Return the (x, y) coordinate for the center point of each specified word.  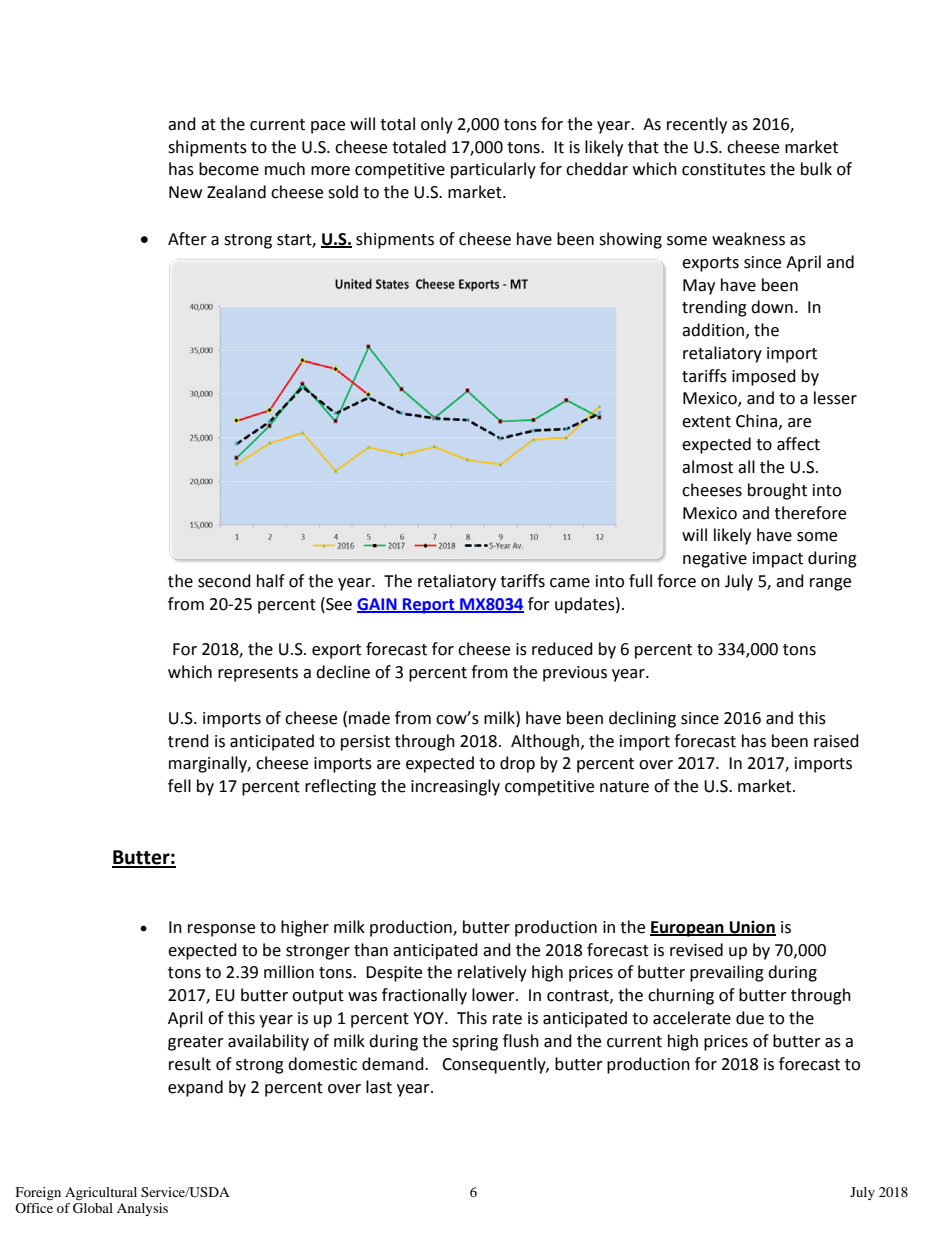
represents (258, 674)
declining (642, 719)
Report (429, 606)
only (437, 125)
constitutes (724, 169)
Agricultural (101, 1194)
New (185, 192)
